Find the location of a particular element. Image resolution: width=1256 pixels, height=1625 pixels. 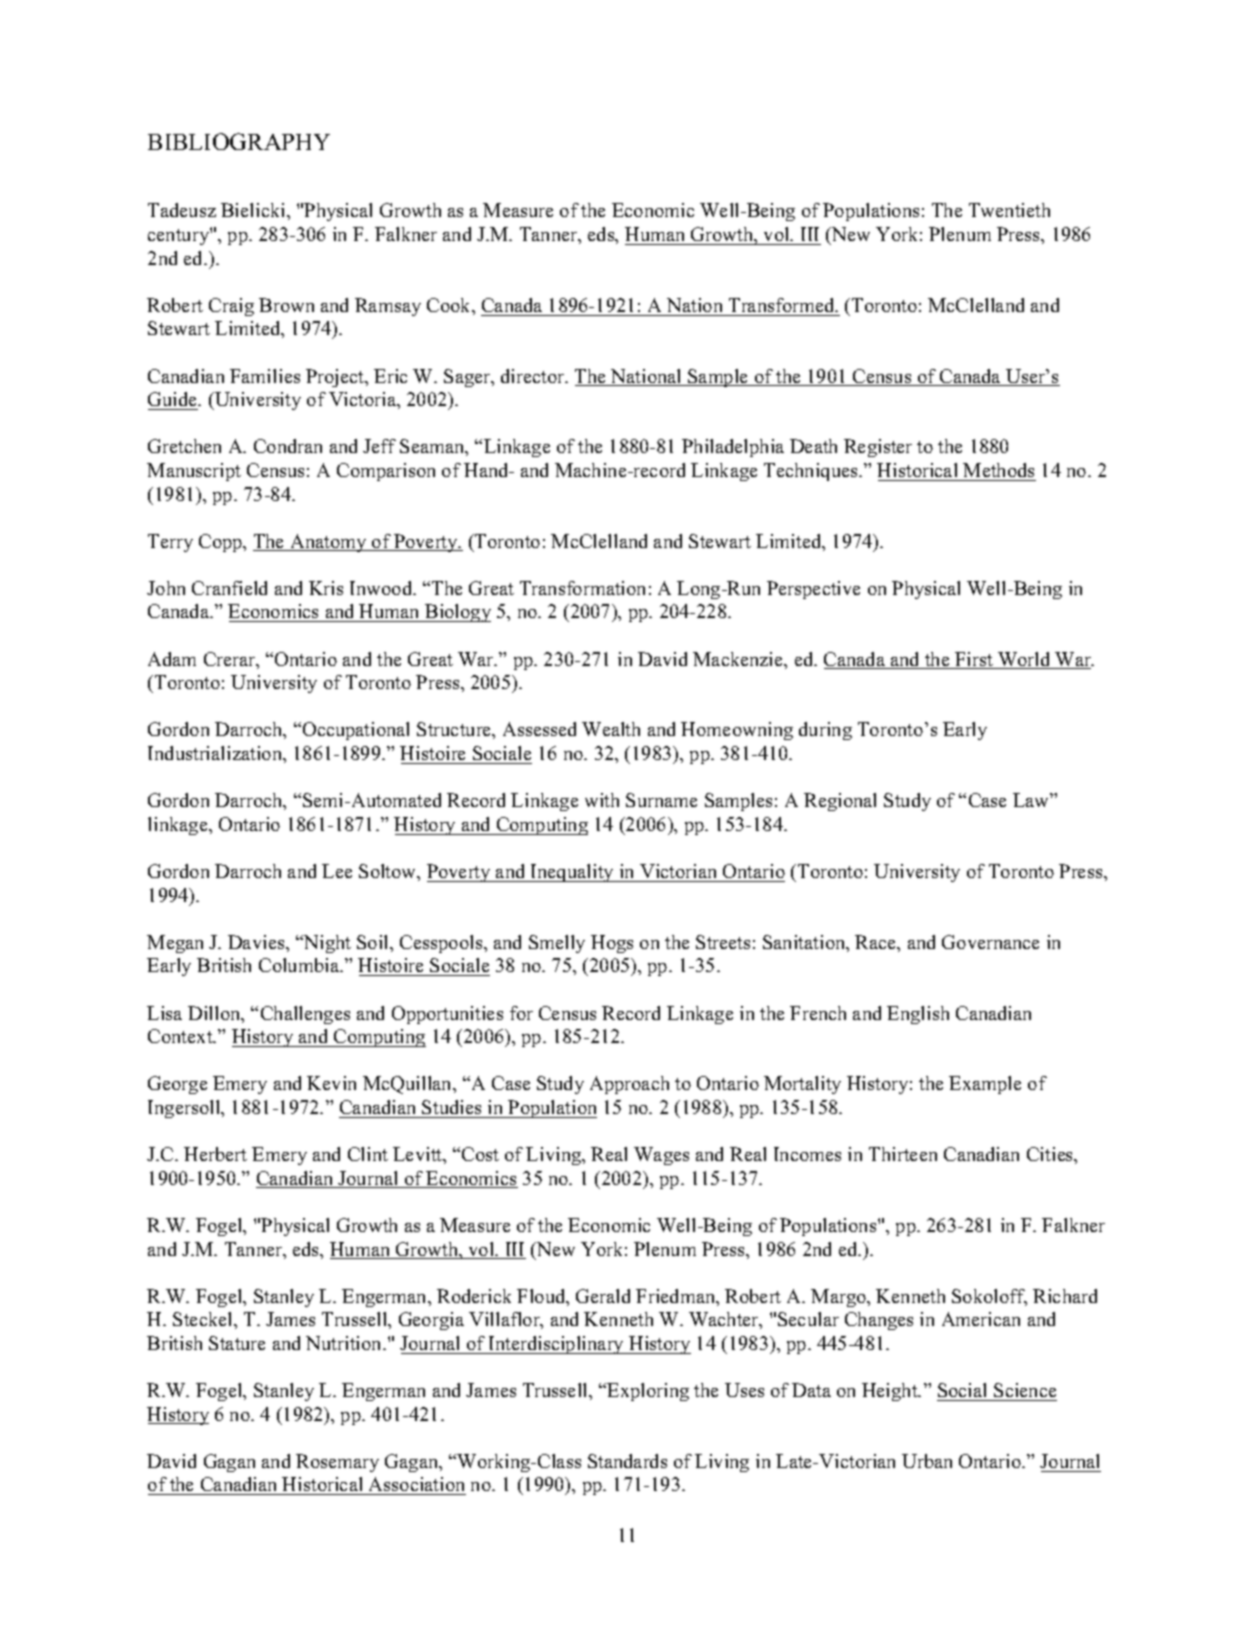

BIBLIOGRAPHY is located at coordinates (239, 141).
